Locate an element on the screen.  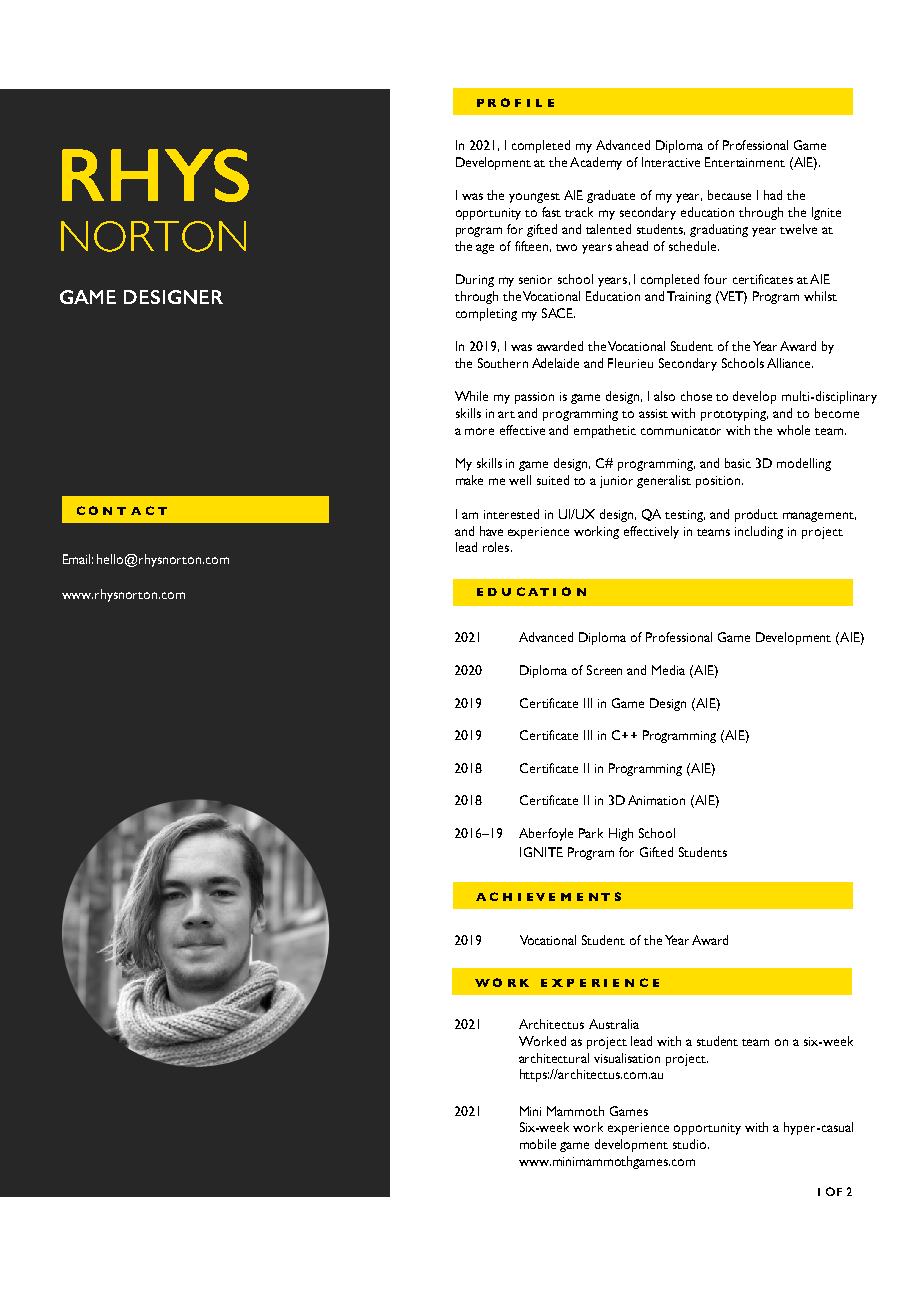
Interactive is located at coordinates (671, 162).
